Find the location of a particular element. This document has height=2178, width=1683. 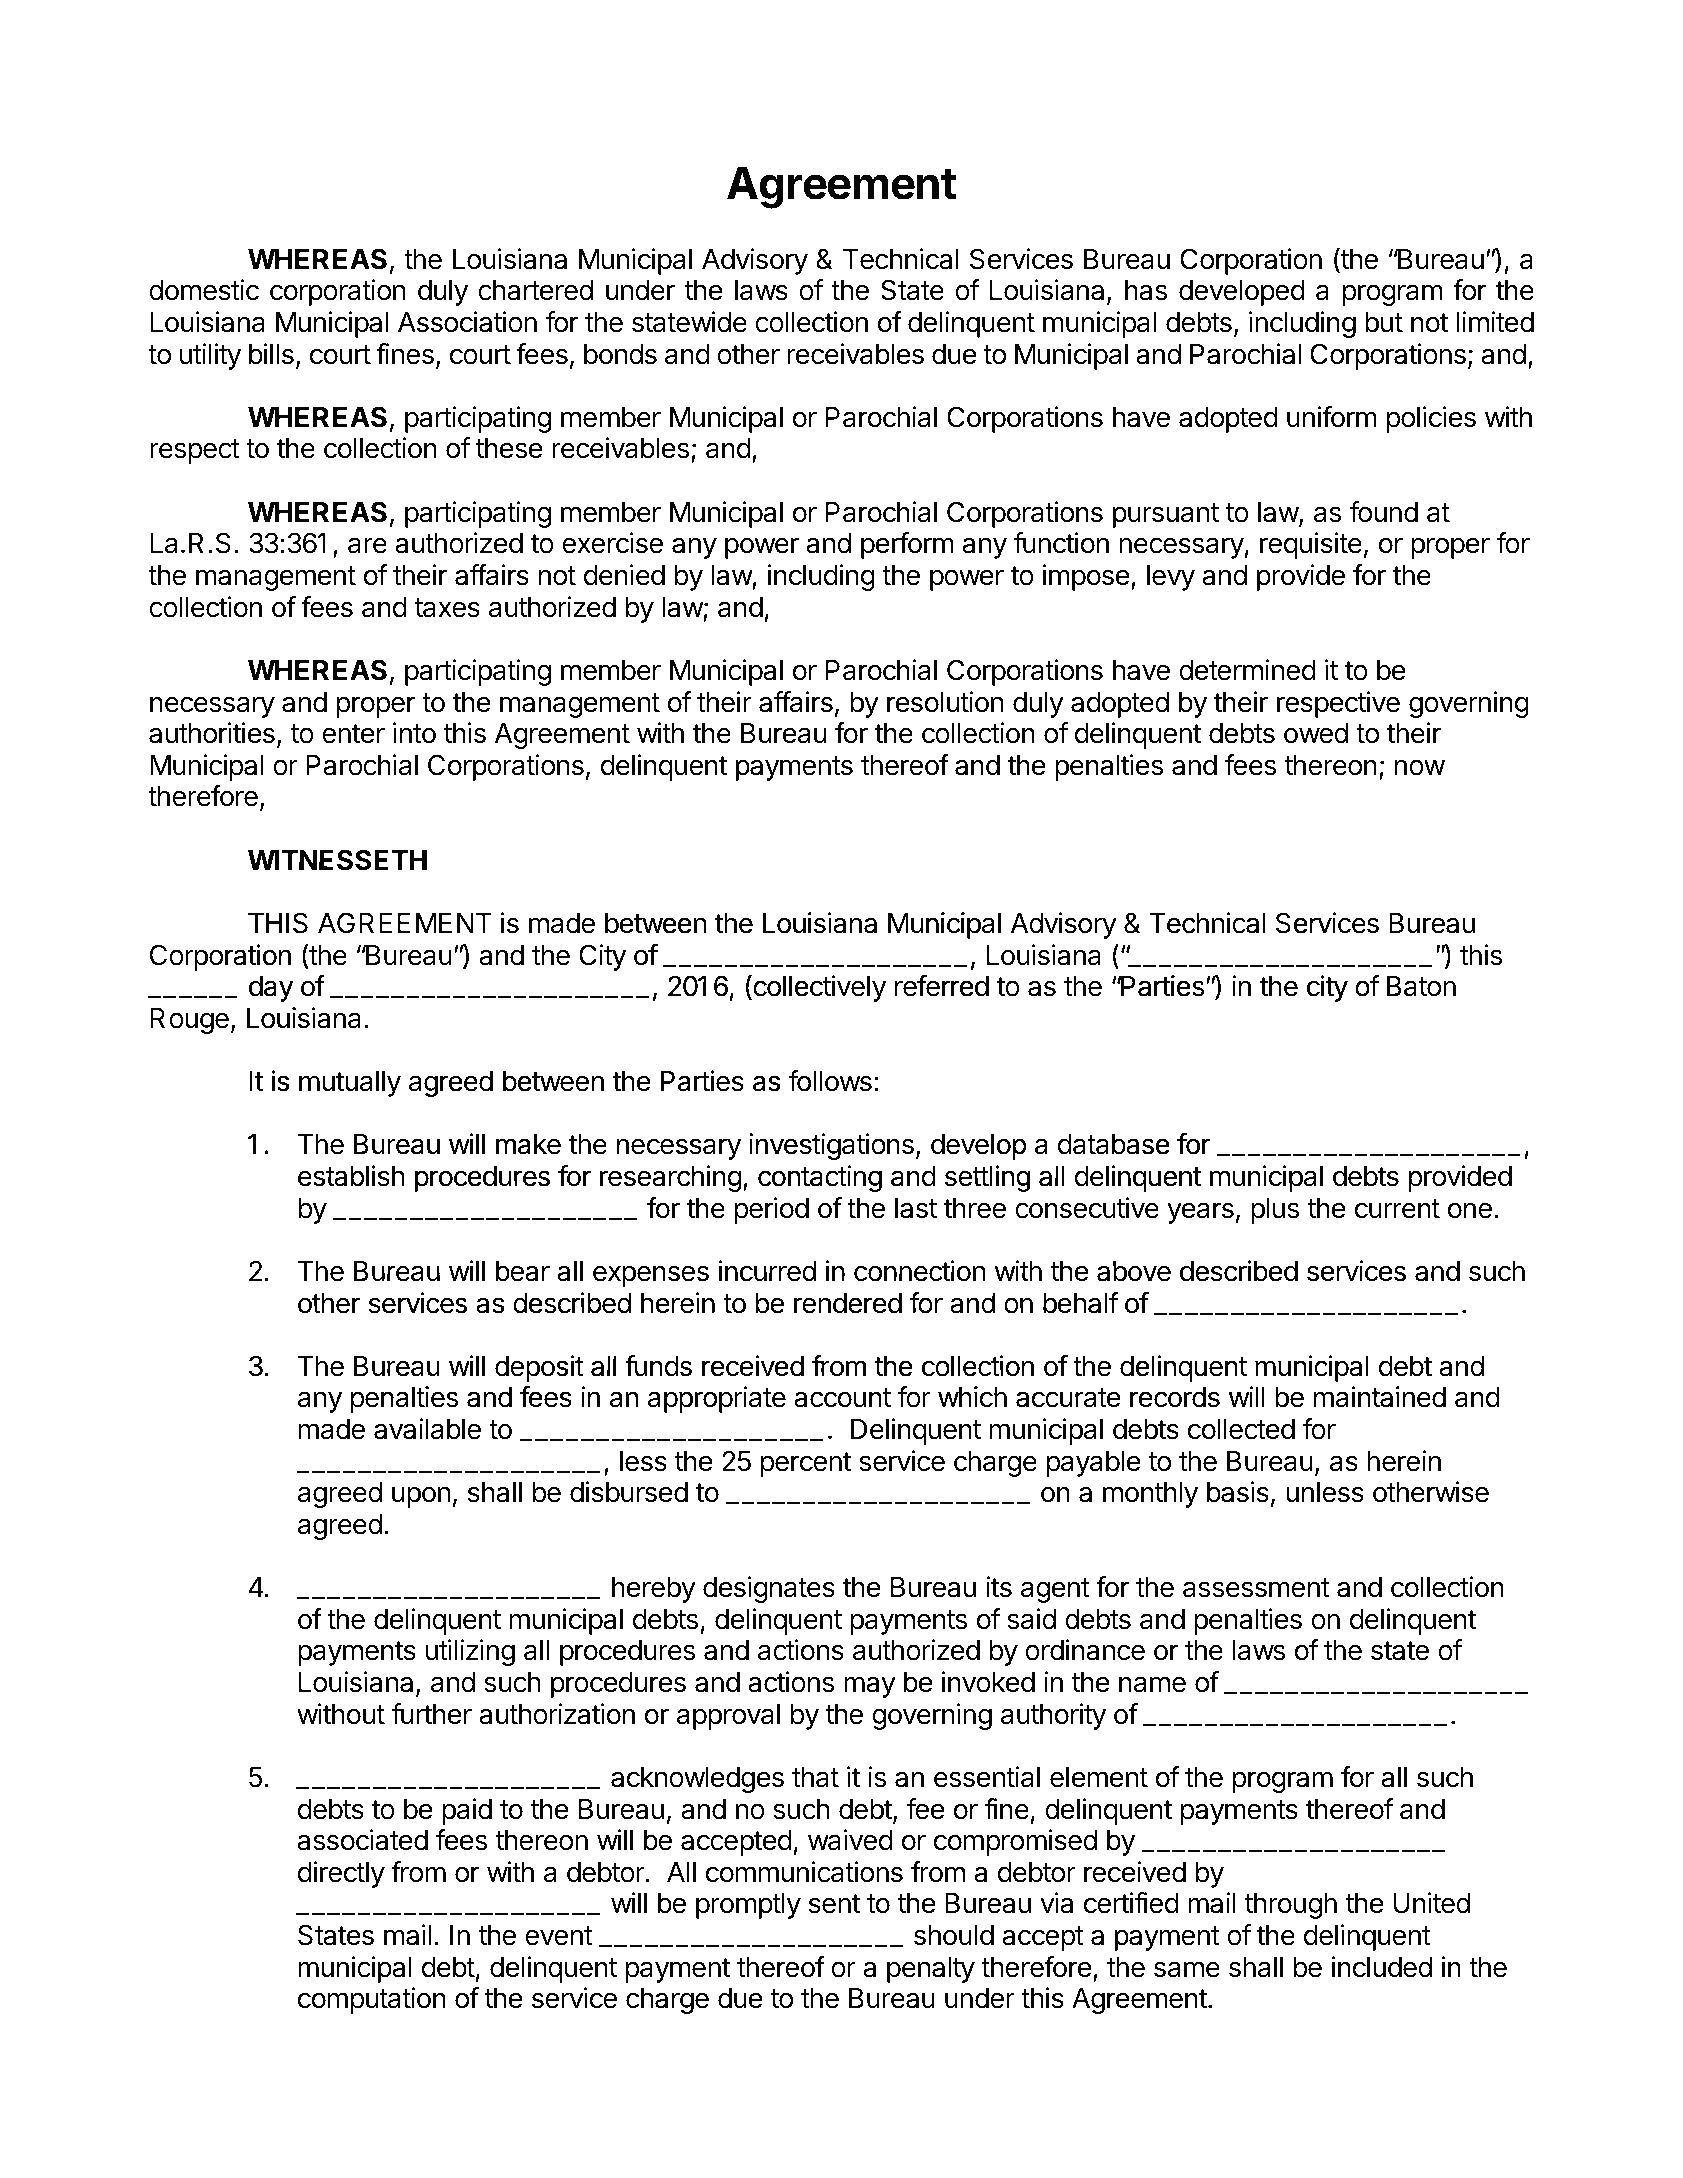

assessment is located at coordinates (1256, 1588).
